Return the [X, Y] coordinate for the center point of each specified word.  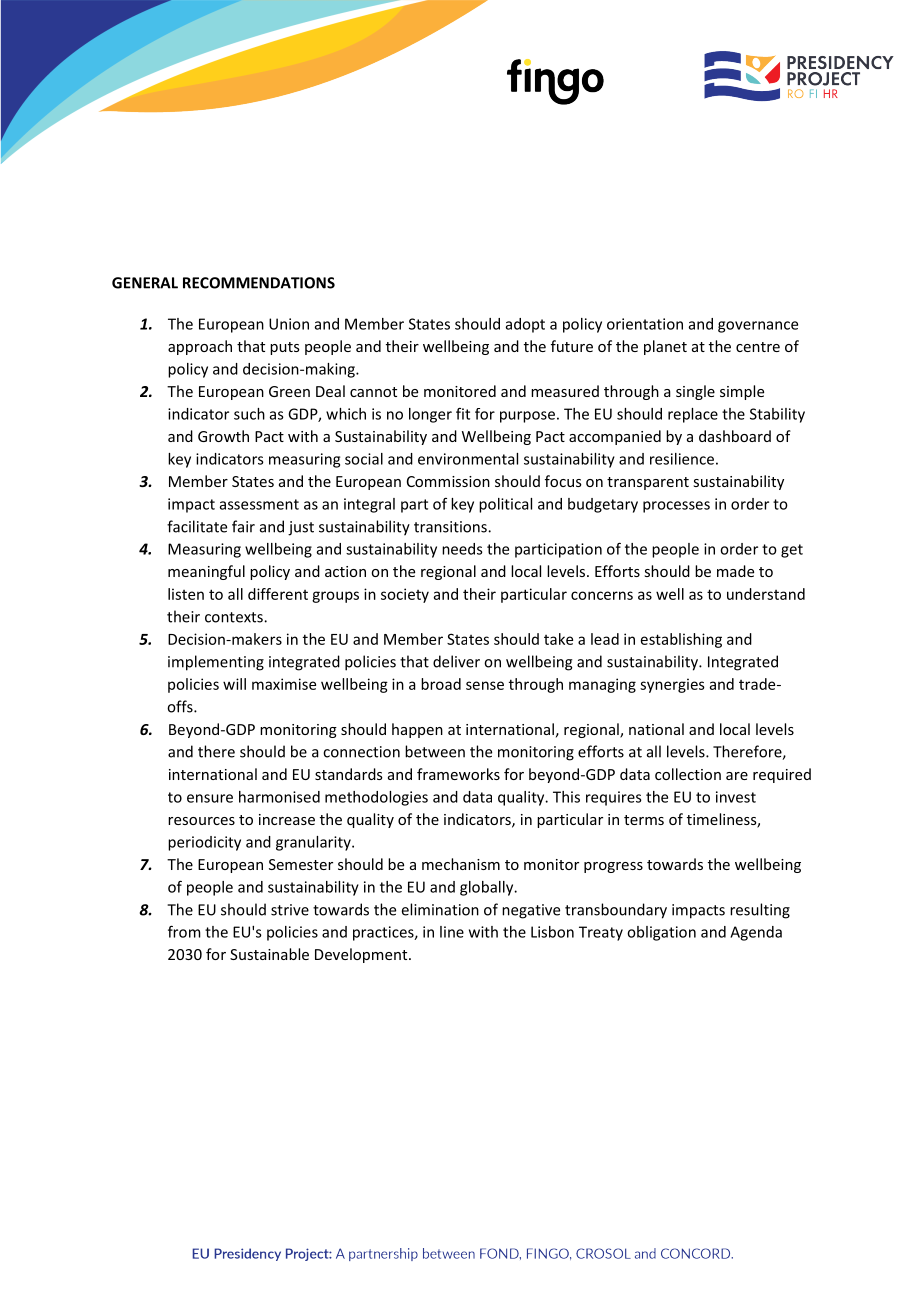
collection [688, 774]
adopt [525, 325]
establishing [681, 640]
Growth [223, 436]
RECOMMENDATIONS [259, 283]
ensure [210, 798]
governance [758, 327]
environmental [468, 459]
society [405, 595]
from [184, 931]
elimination [440, 909]
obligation [661, 933]
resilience [682, 459]
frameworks [458, 774]
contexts [235, 617]
